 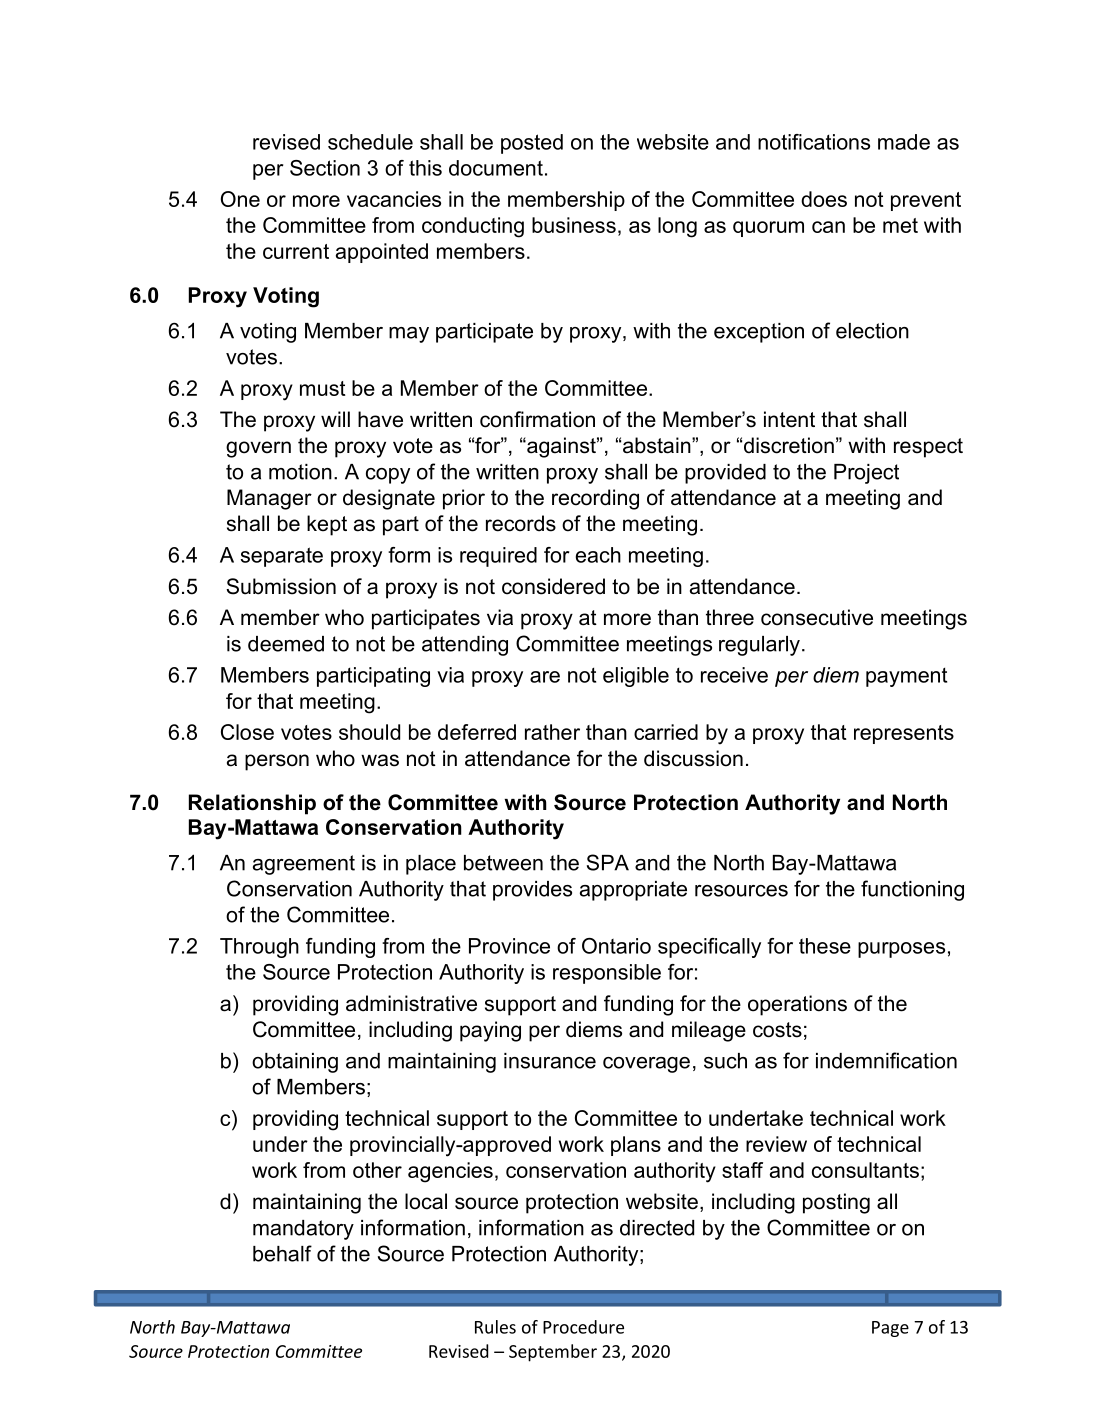 I want to click on behalf, so click(x=282, y=1253).
